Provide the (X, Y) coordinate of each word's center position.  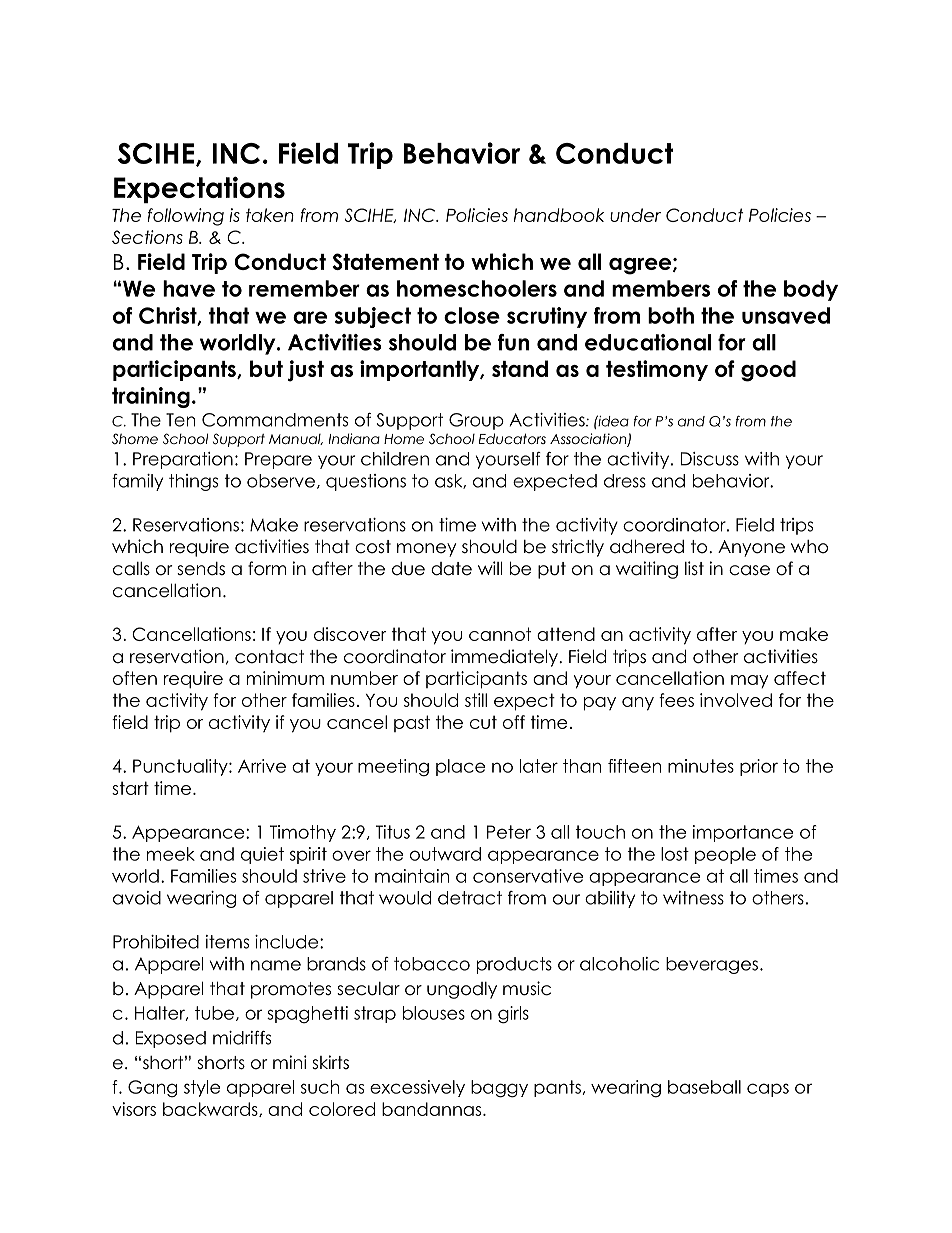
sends (201, 569)
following (186, 217)
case (749, 570)
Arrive (262, 766)
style (202, 1088)
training (151, 397)
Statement (385, 261)
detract (470, 898)
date (451, 569)
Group (476, 421)
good (768, 371)
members (661, 288)
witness (693, 898)
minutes (701, 766)
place (460, 767)
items (227, 942)
